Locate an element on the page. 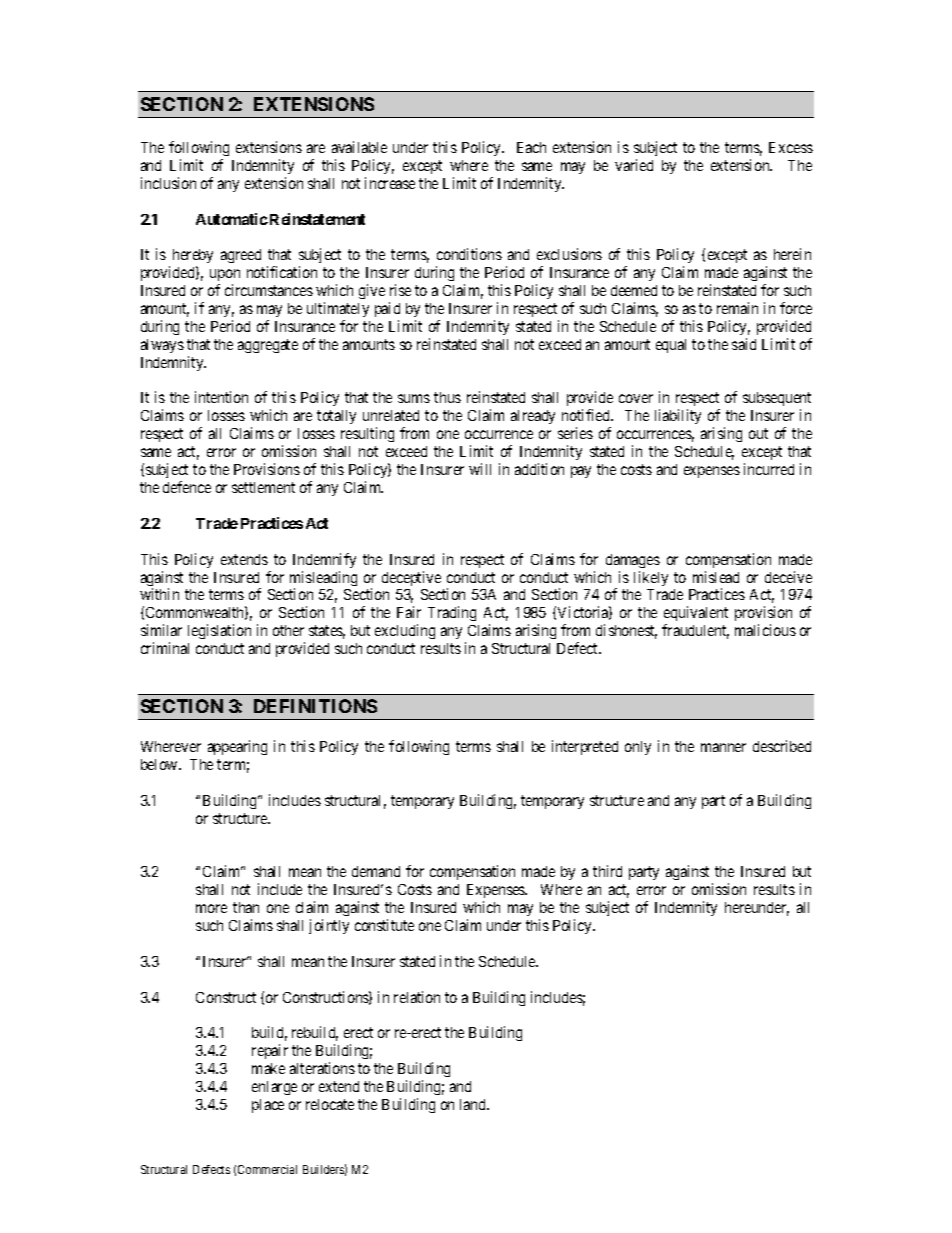  land is located at coordinates (474, 1104).
